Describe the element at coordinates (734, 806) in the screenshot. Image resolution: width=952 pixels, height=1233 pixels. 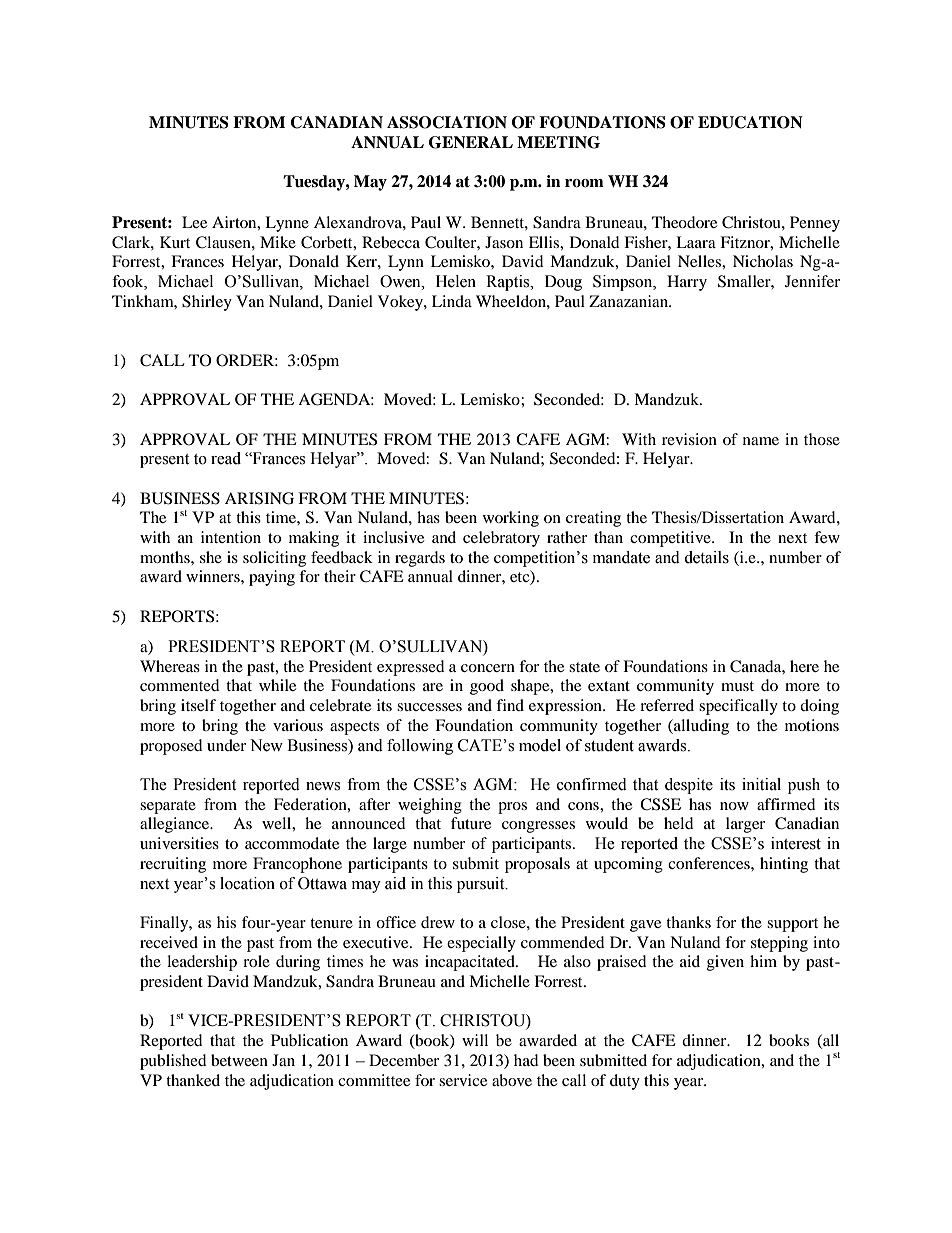
I see `now` at that location.
